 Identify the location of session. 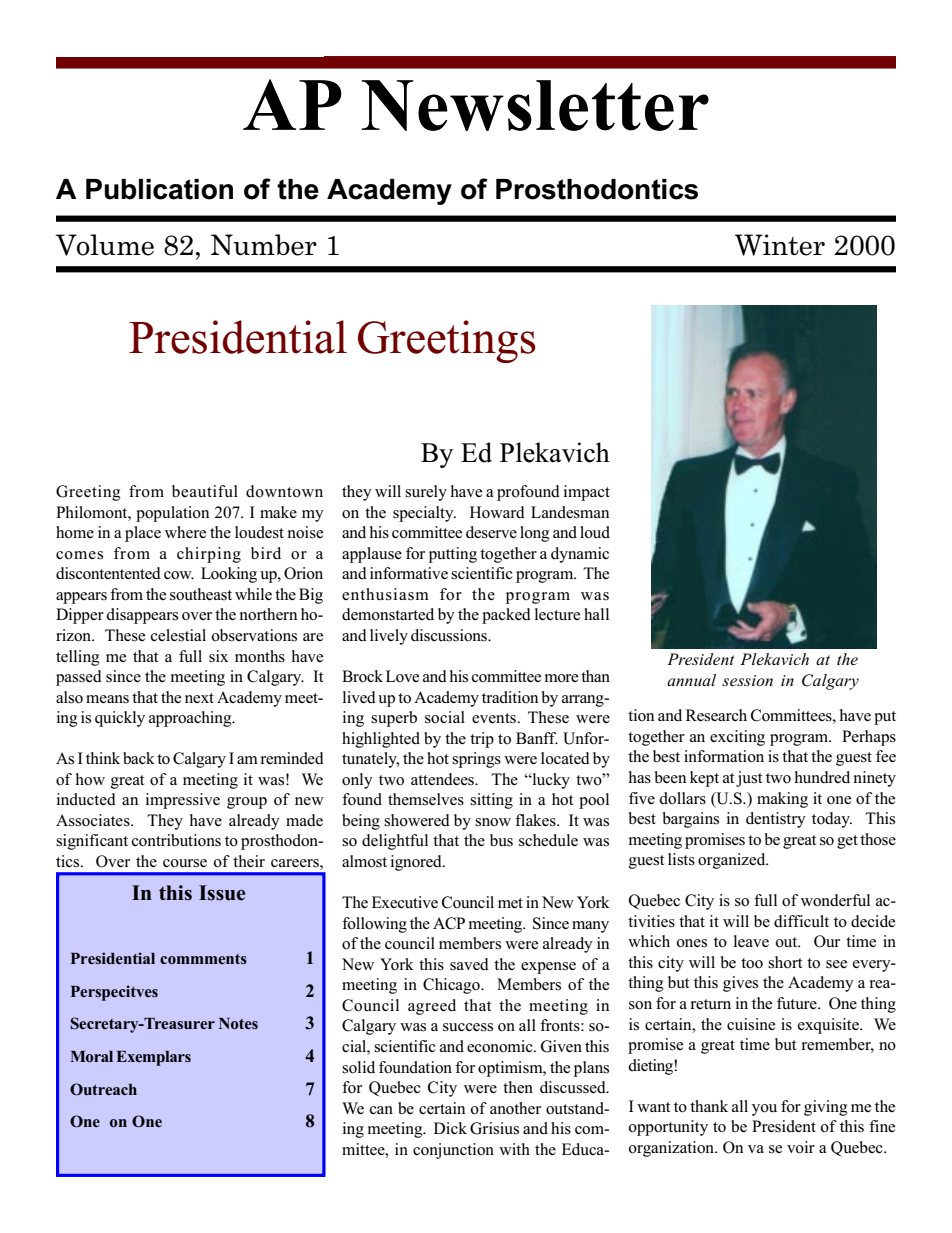
(747, 680).
